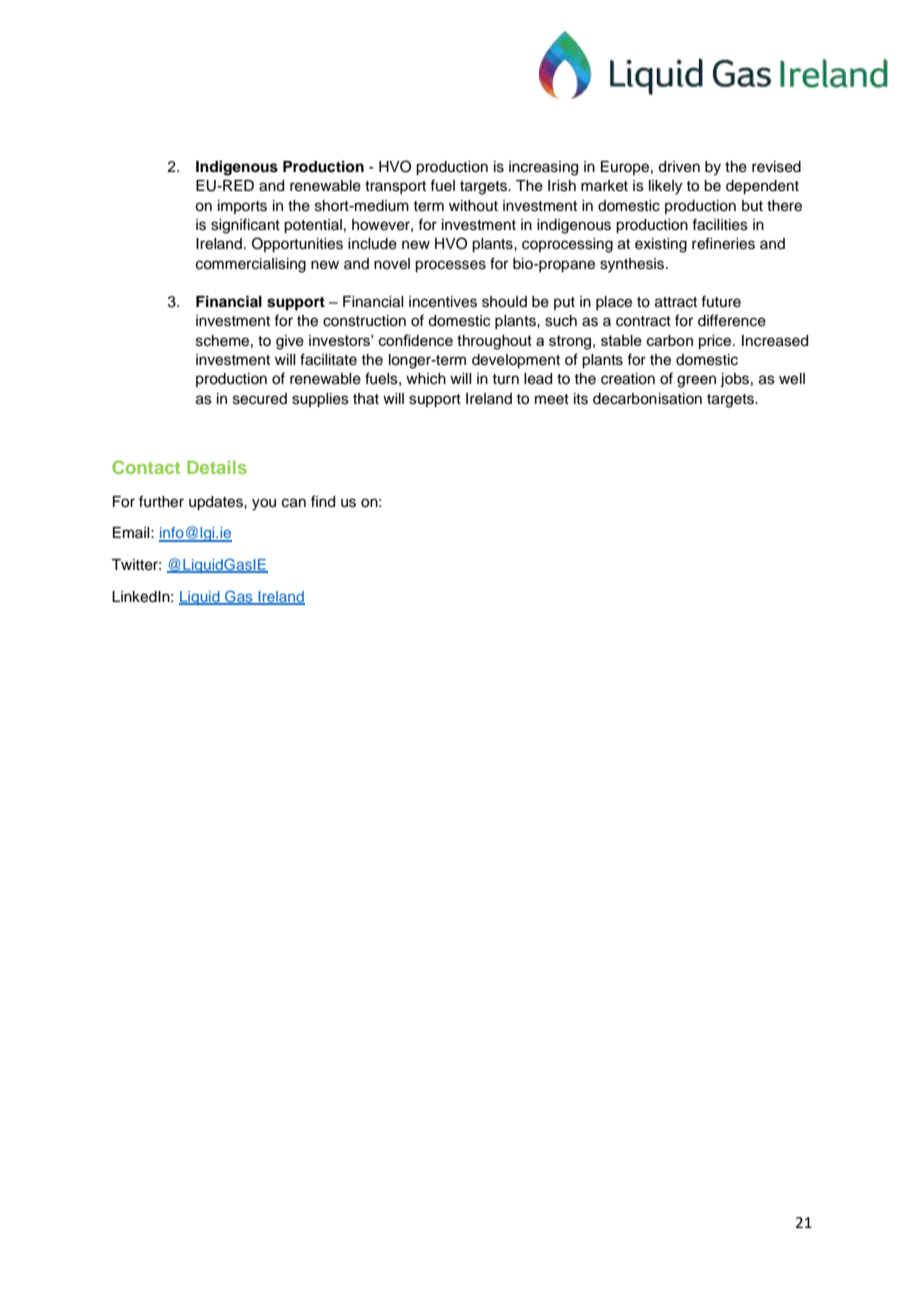 The image size is (924, 1308). What do you see at coordinates (450, 266) in the page?
I see `processes` at bounding box center [450, 266].
